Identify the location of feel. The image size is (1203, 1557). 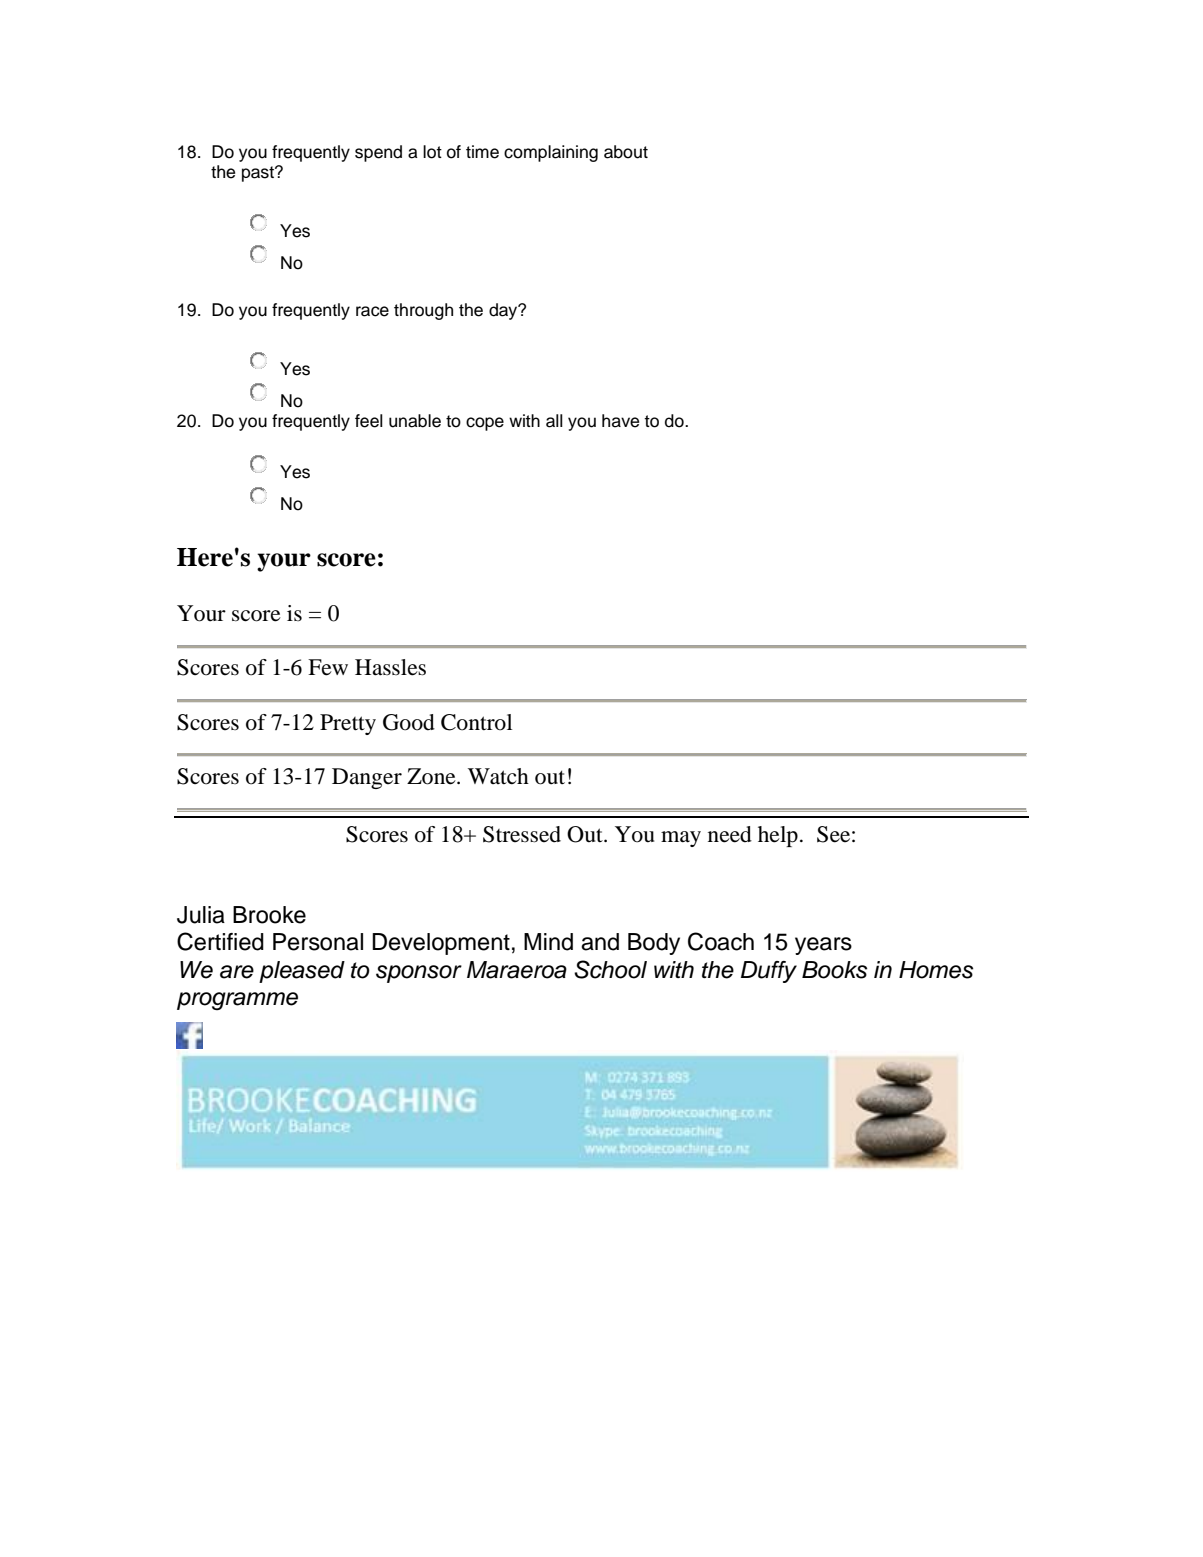
(369, 421).
